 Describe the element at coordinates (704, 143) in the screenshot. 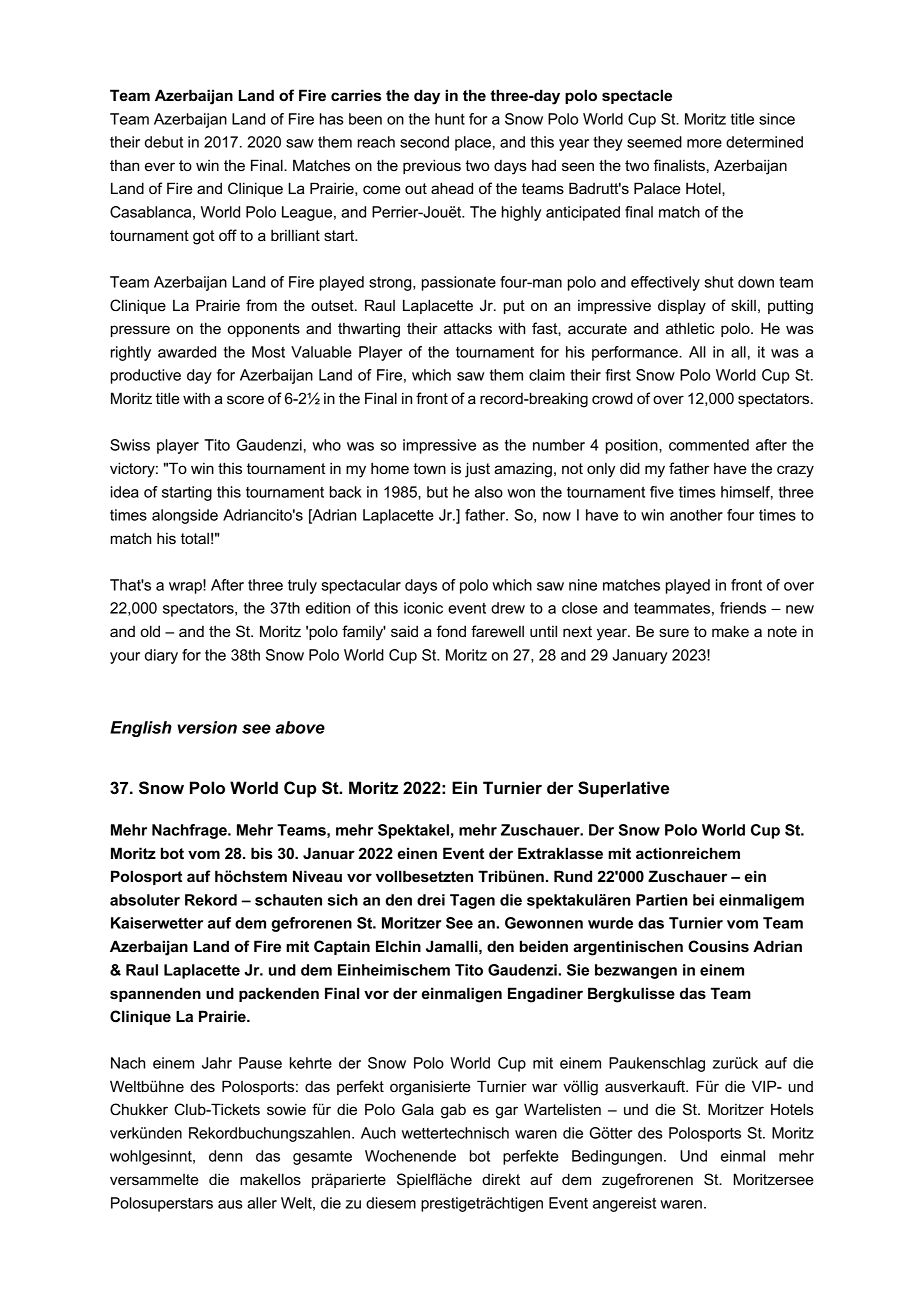

I see `more` at that location.
